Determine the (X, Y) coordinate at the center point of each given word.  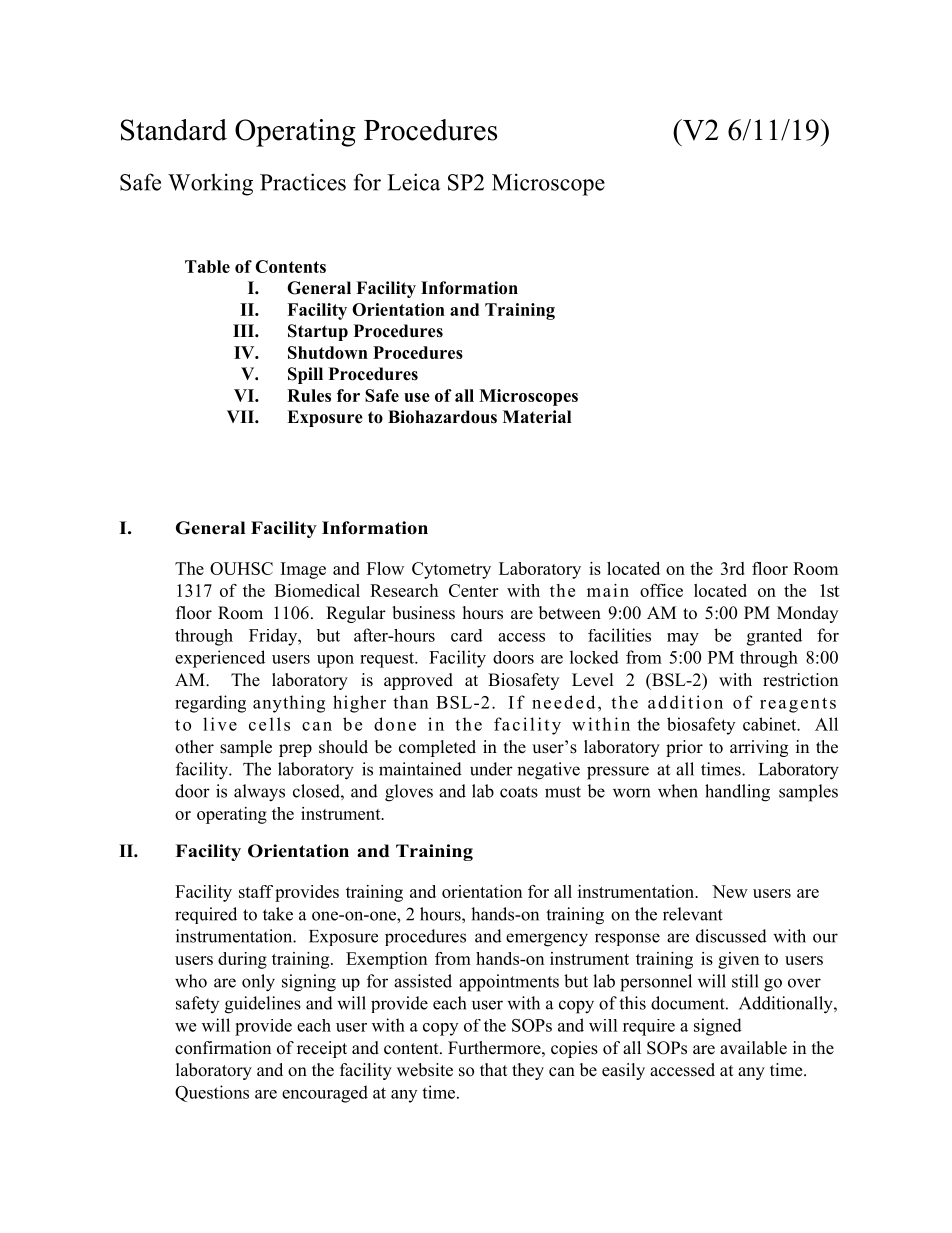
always (259, 793)
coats (519, 792)
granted (774, 637)
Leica (414, 182)
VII (241, 416)
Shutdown (328, 352)
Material (537, 417)
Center (473, 590)
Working (210, 184)
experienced (220, 659)
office (661, 590)
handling (737, 793)
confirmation (223, 1048)
